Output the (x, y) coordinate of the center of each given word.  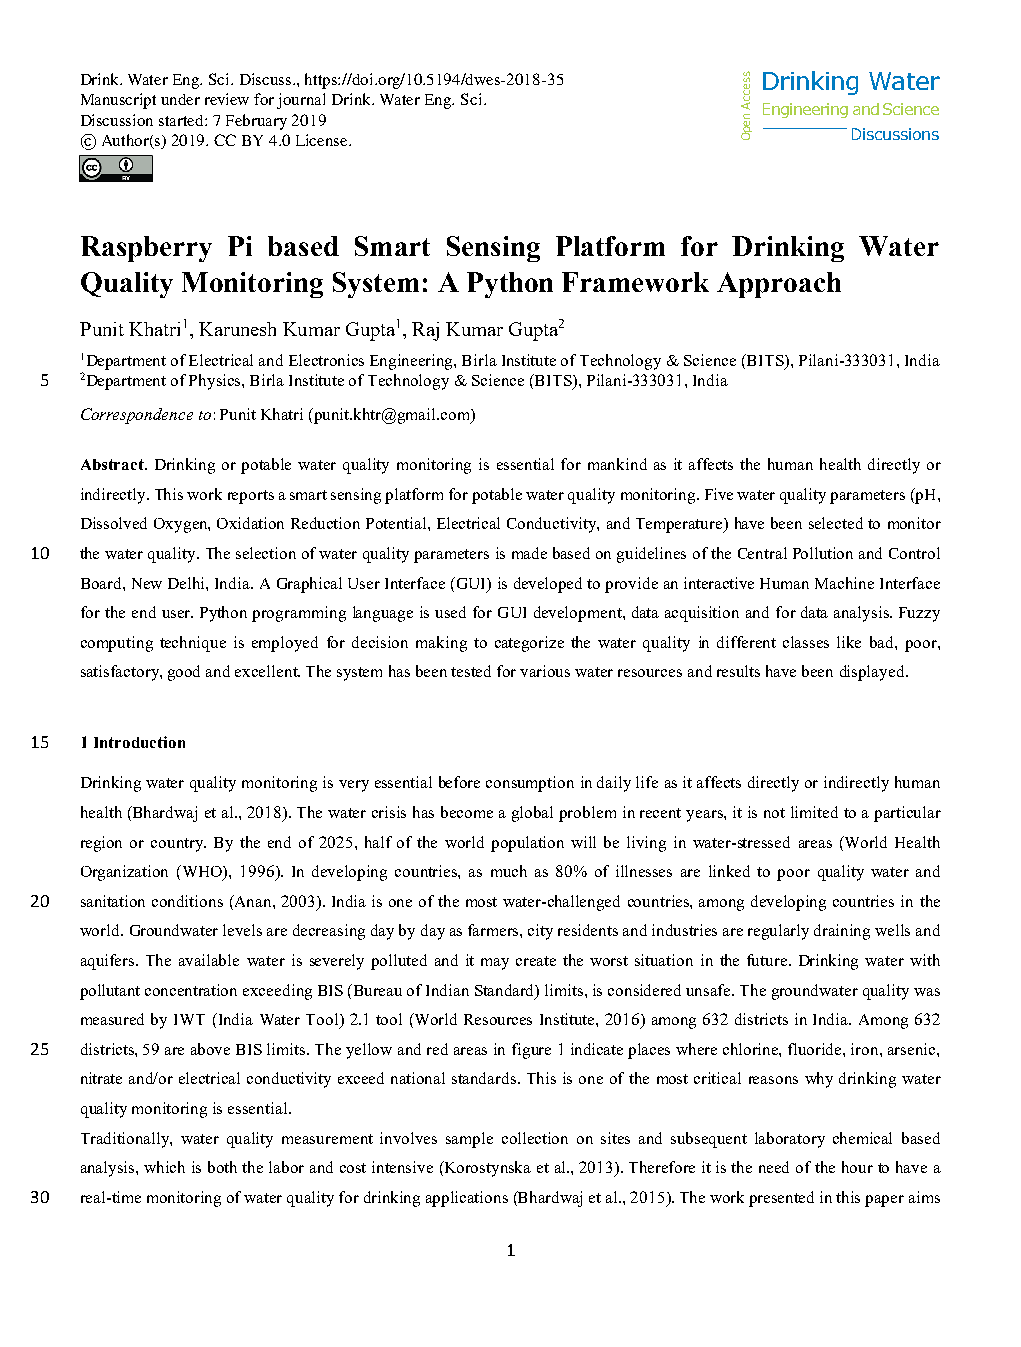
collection (535, 1138)
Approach (779, 285)
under (180, 99)
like (849, 642)
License (323, 140)
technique (193, 644)
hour (857, 1167)
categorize (529, 644)
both (222, 1167)
